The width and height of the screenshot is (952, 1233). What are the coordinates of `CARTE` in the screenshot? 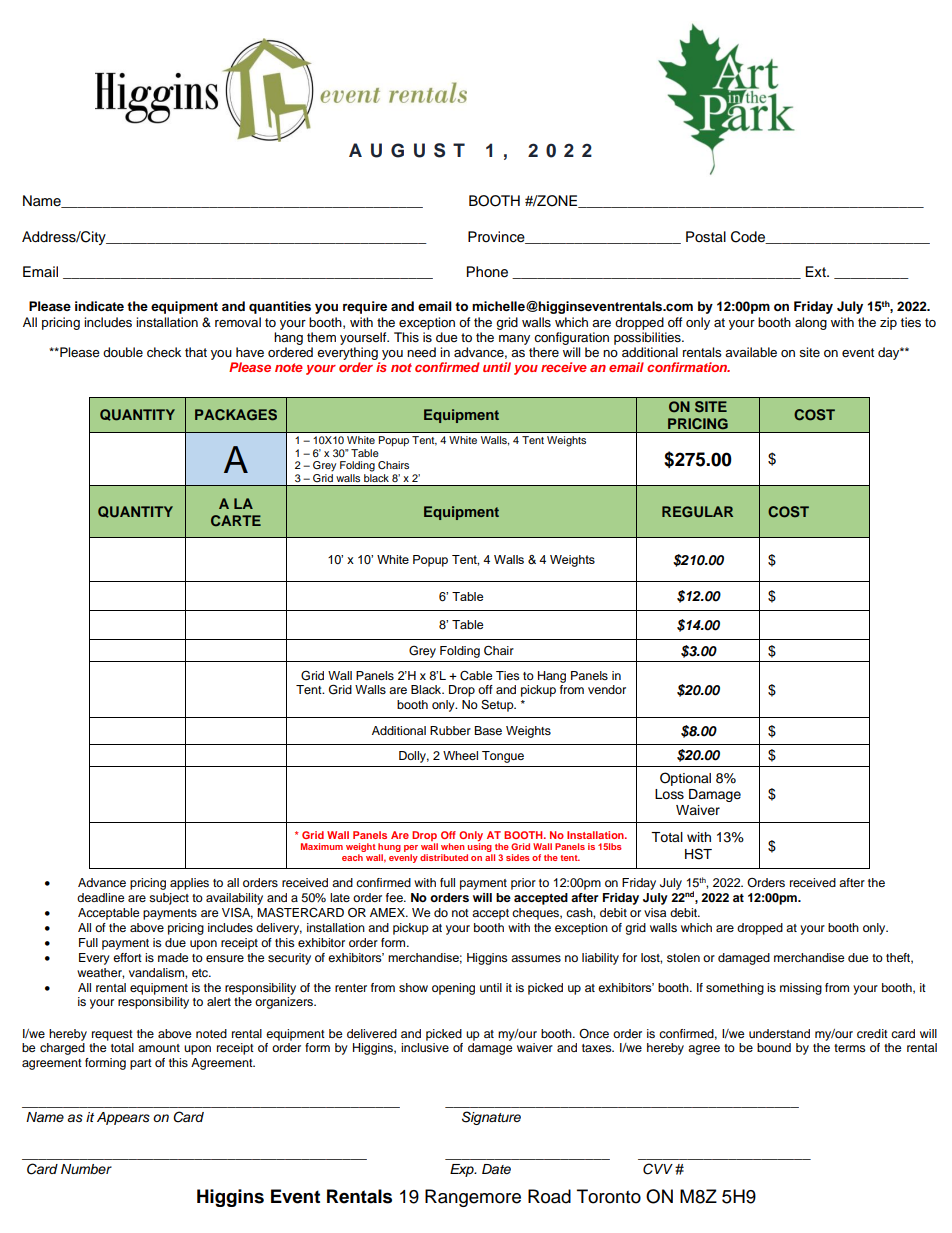 It's located at (236, 520).
